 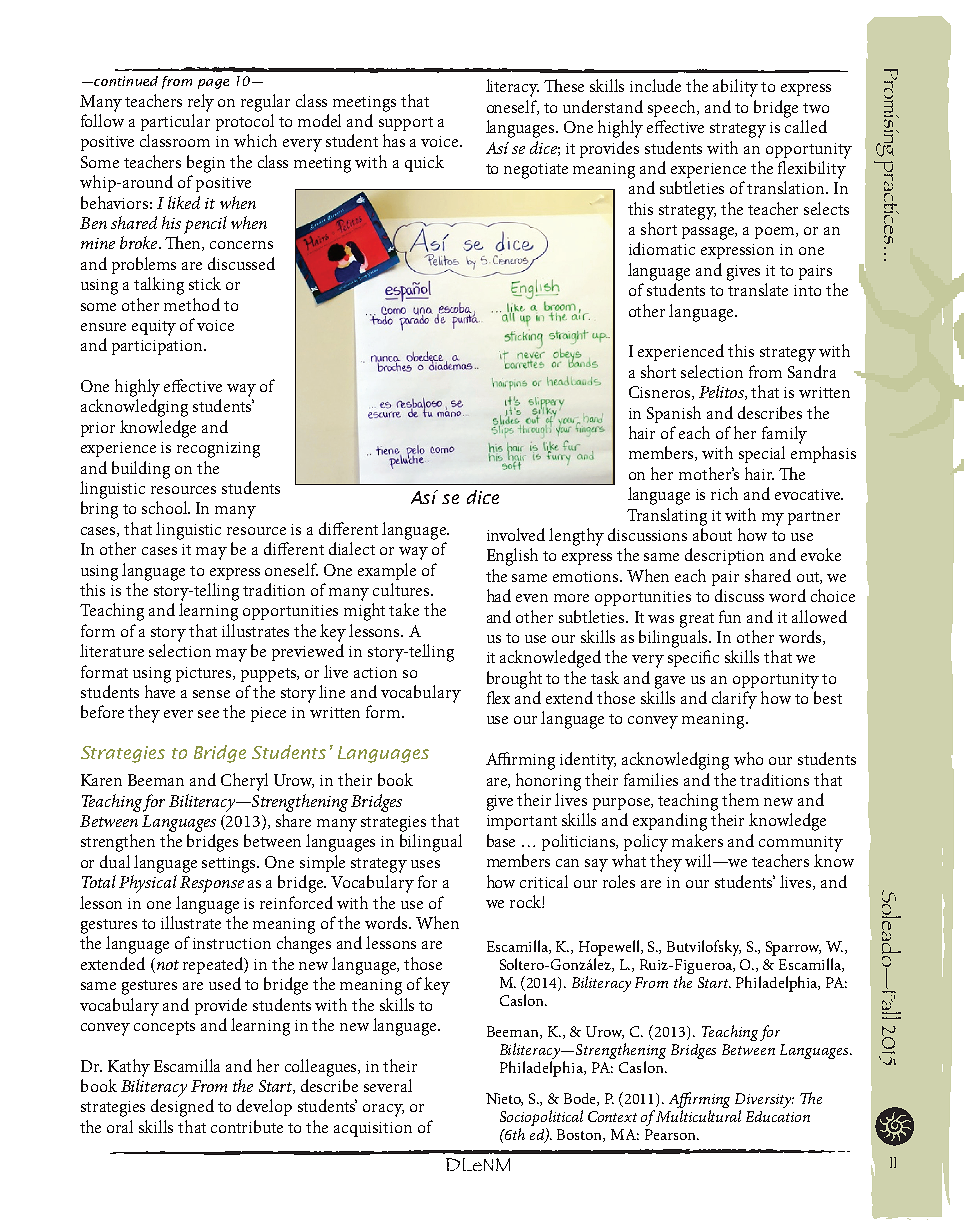 I want to click on ability, so click(x=735, y=88).
